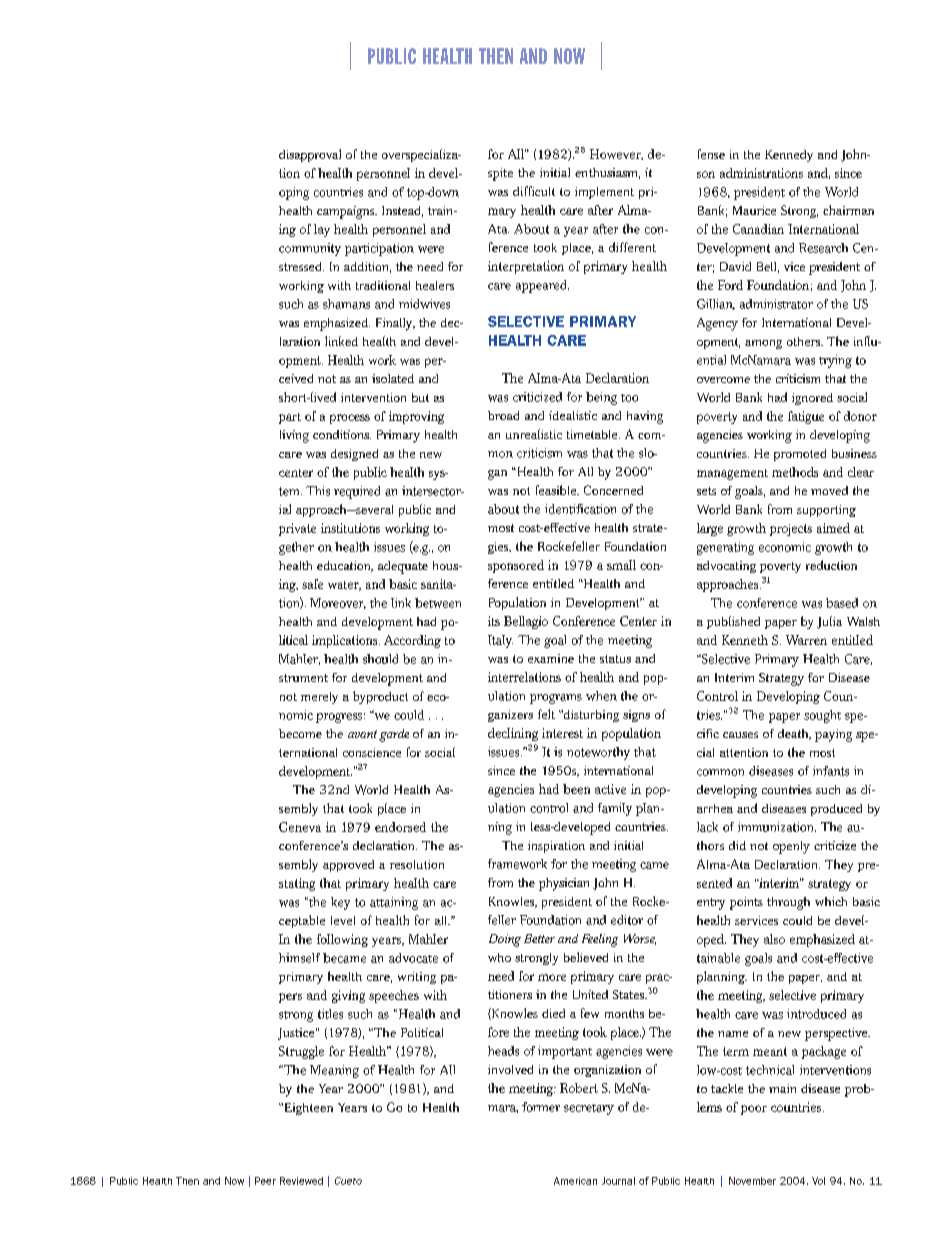  I want to click on merely, so click(319, 698).
